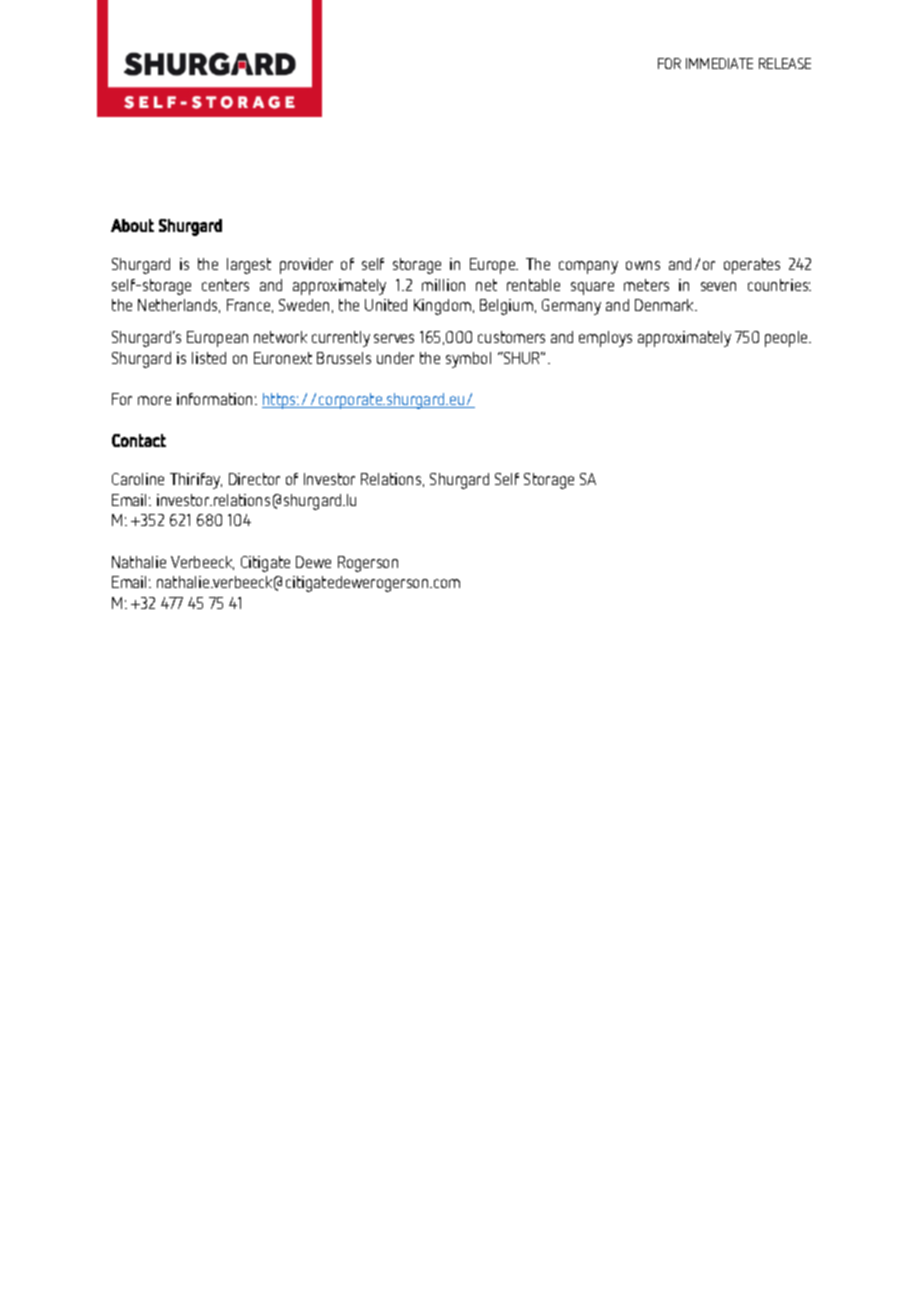 This image has width=924, height=1308. I want to click on Director, so click(254, 479).
